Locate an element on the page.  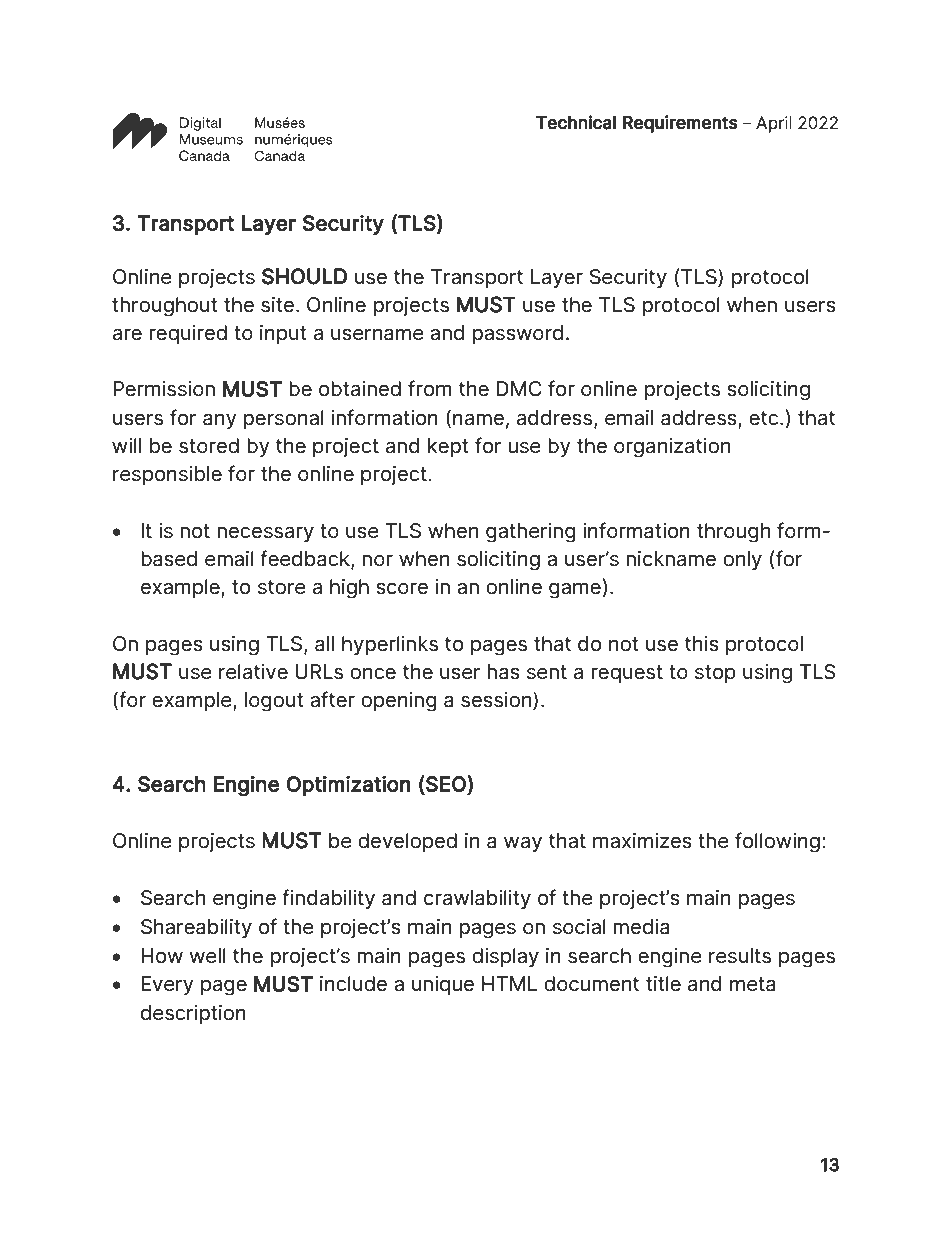
password is located at coordinates (517, 334).
